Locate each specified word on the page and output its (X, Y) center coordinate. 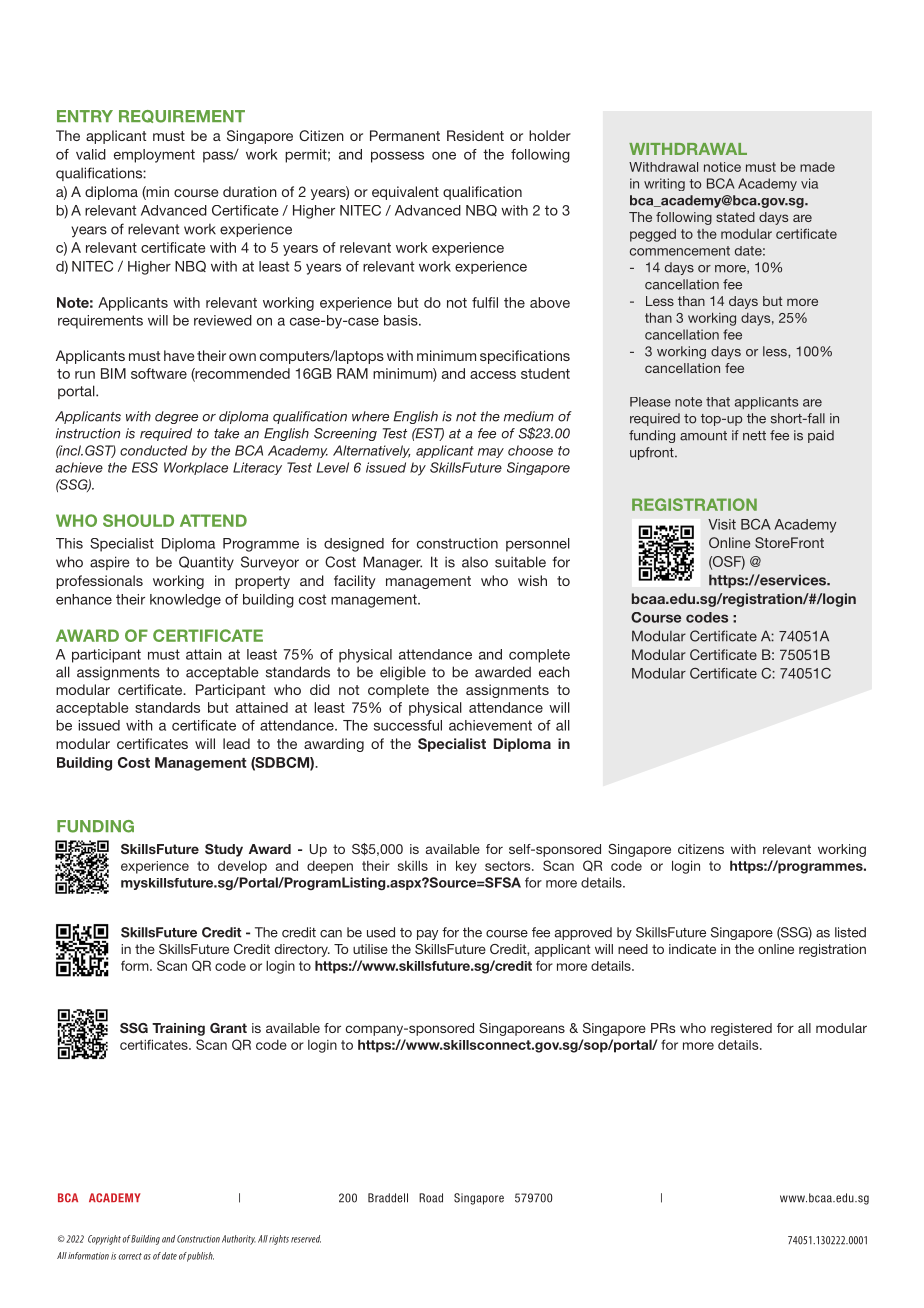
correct (130, 1256)
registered (741, 1029)
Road (431, 1198)
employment (154, 156)
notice (722, 167)
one (444, 155)
